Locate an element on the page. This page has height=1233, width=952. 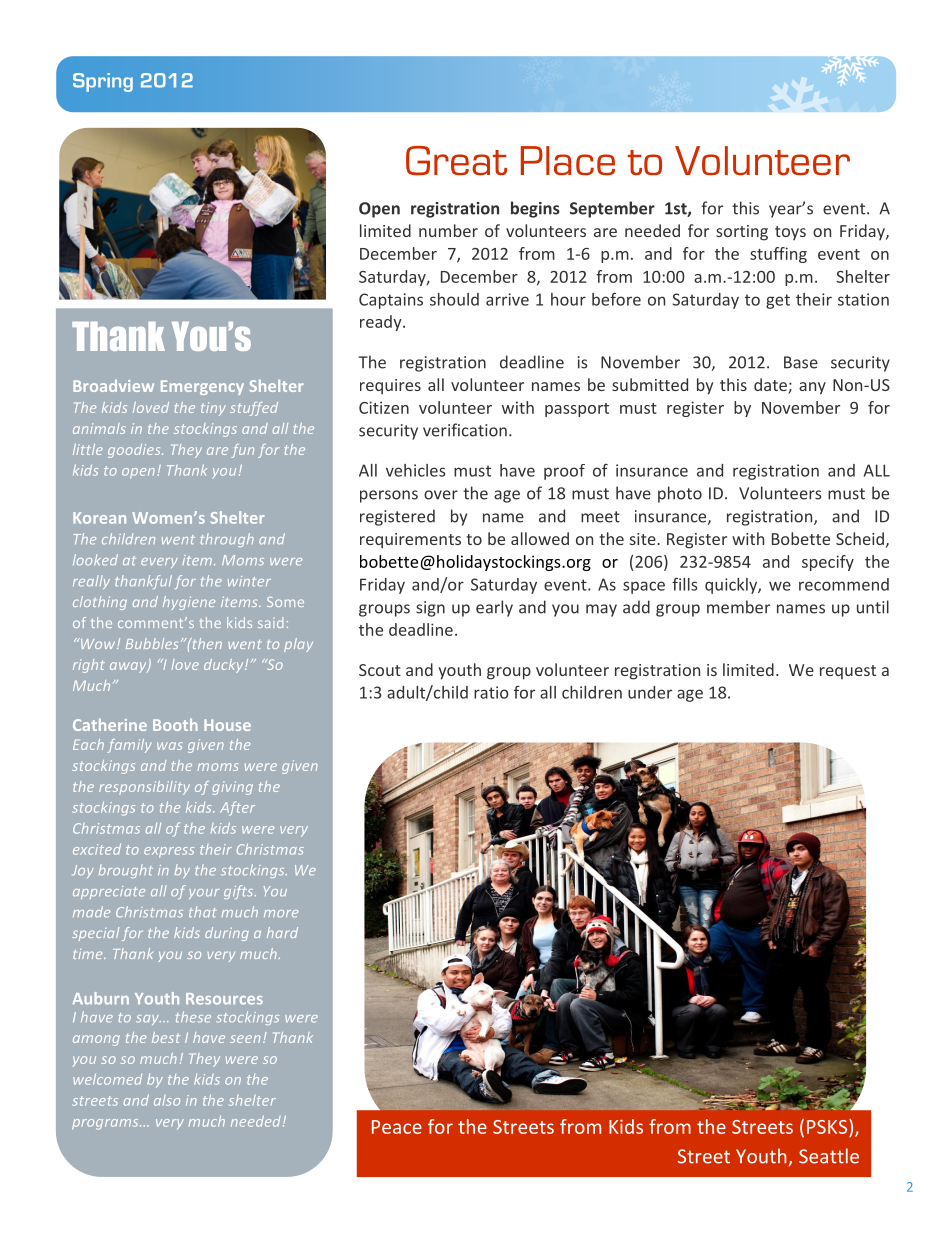
member is located at coordinates (738, 607).
